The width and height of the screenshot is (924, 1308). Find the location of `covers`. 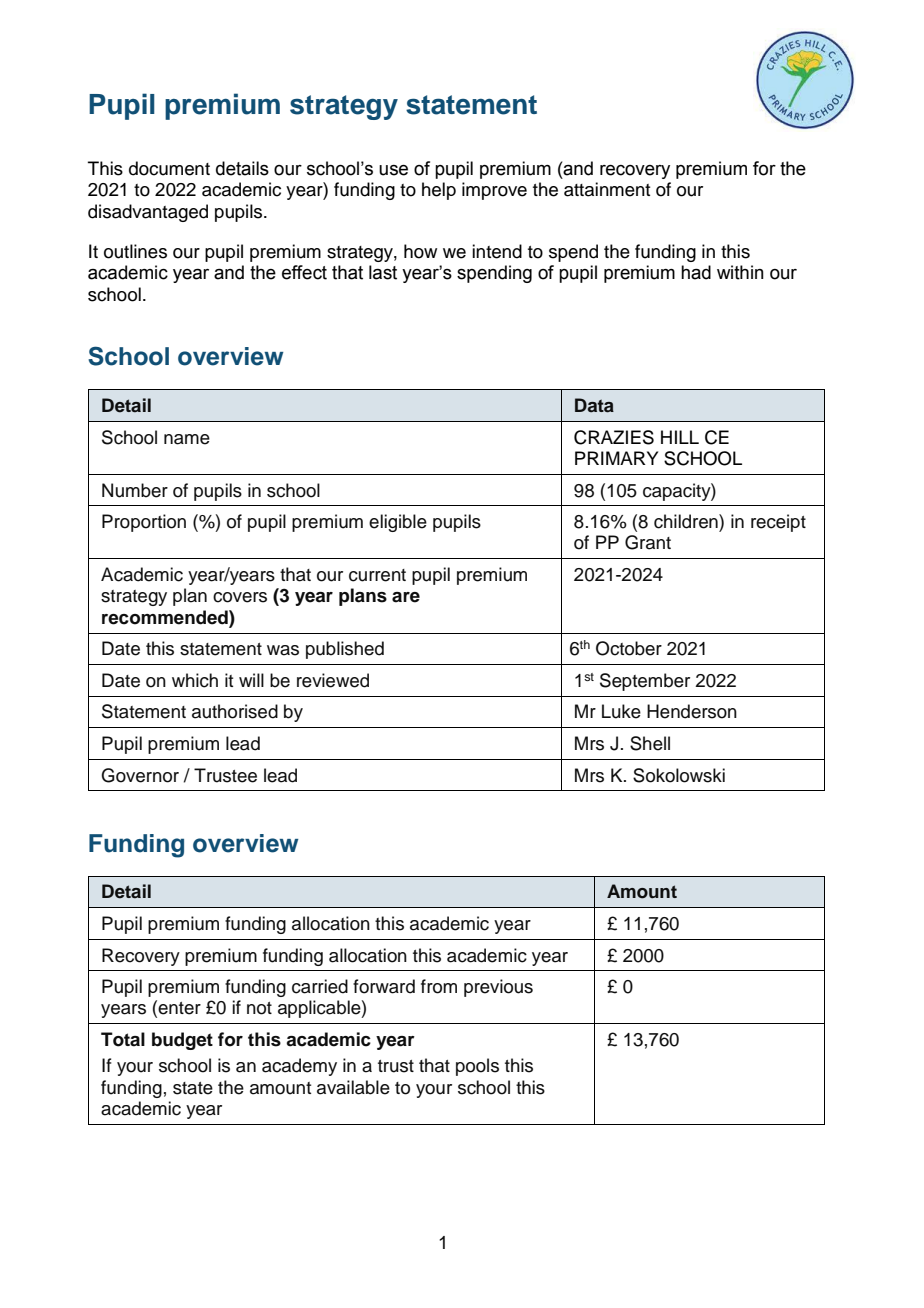

covers is located at coordinates (240, 597).
